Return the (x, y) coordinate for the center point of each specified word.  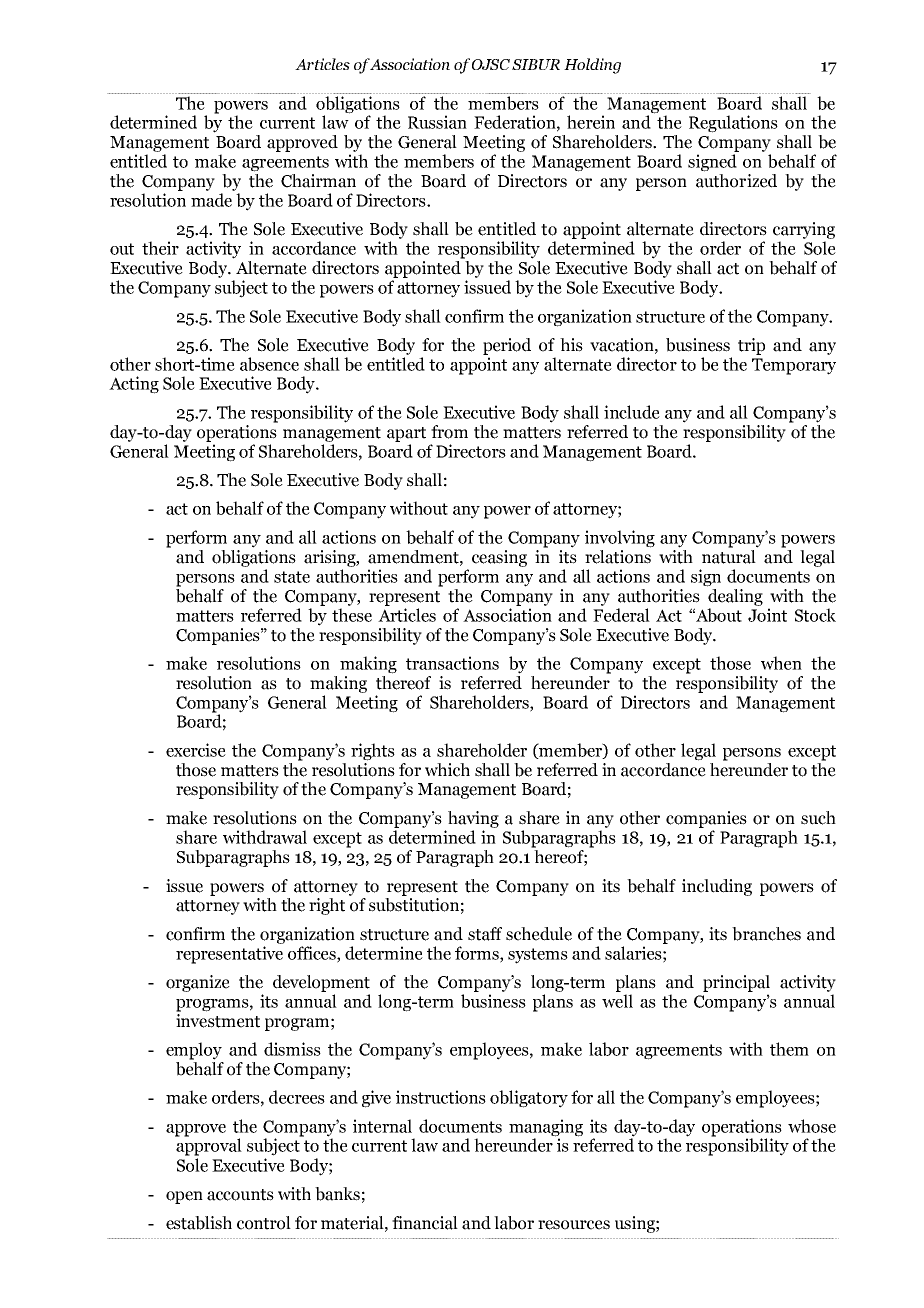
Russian (437, 122)
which (447, 770)
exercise (196, 750)
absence (269, 364)
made (211, 200)
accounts (240, 1195)
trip (751, 346)
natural (730, 555)
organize (198, 983)
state (292, 577)
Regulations (733, 124)
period (507, 346)
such (818, 818)
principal (736, 983)
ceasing (499, 558)
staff (485, 934)
